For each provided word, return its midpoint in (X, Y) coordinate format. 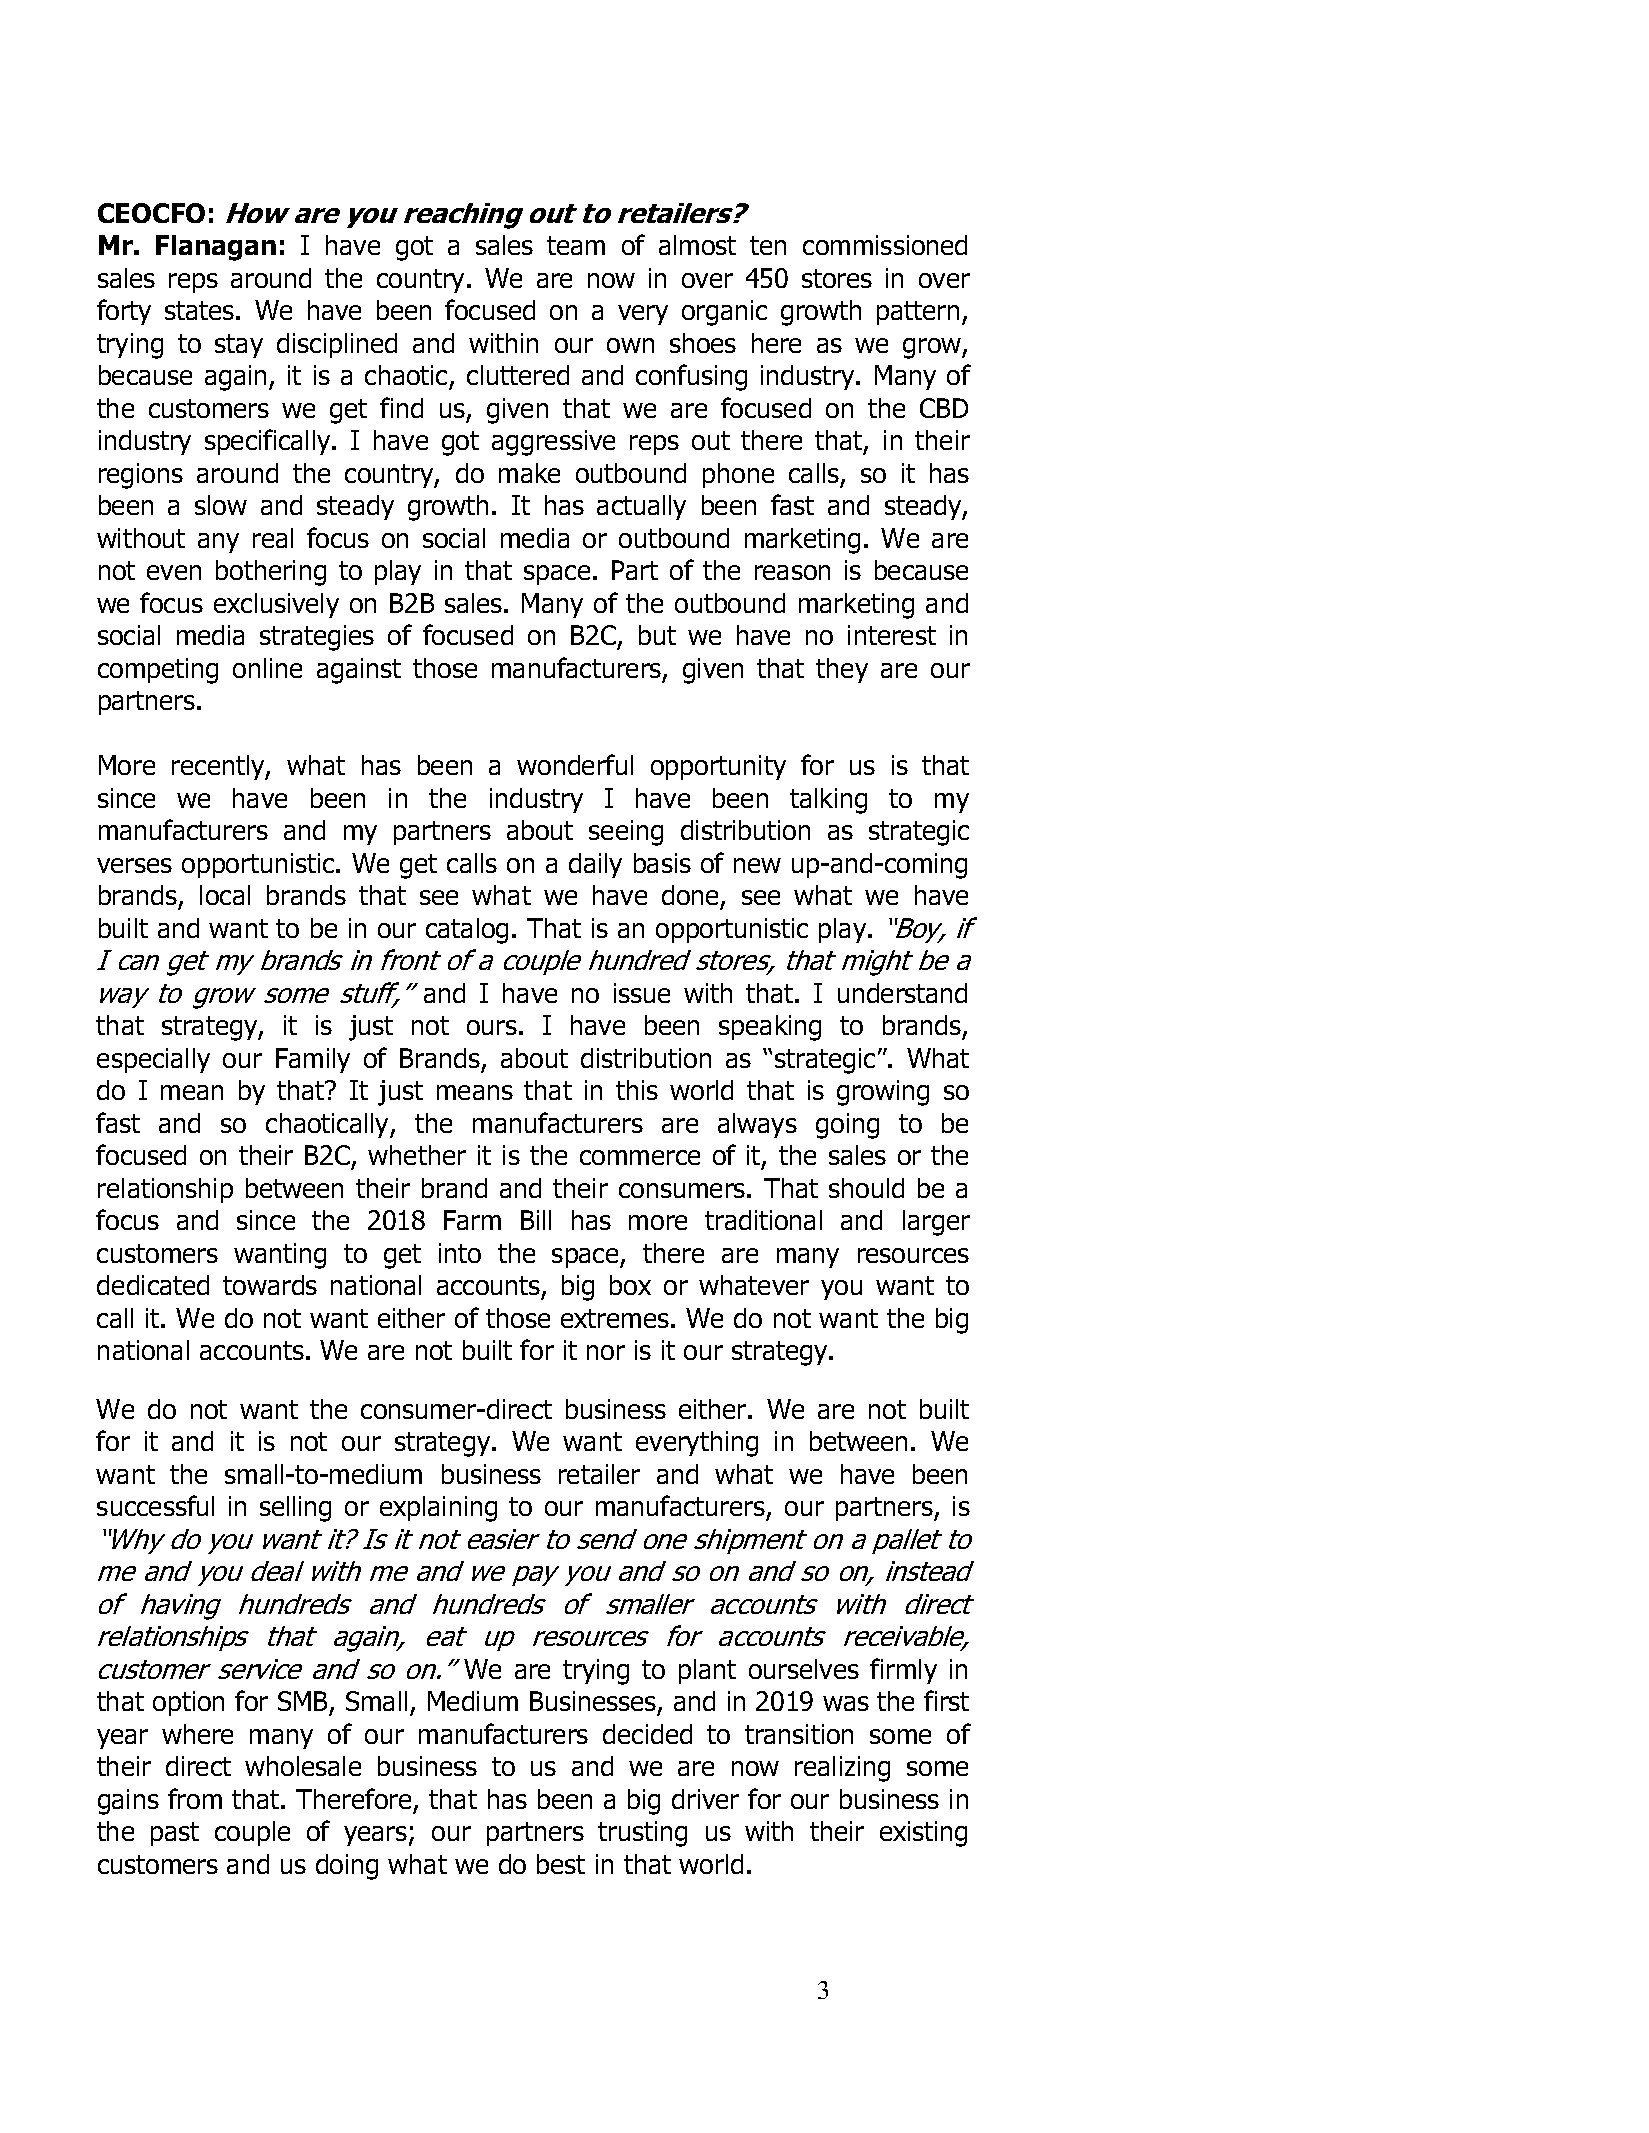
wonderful (575, 764)
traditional (763, 1220)
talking (828, 801)
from (195, 1798)
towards (270, 1285)
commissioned (885, 245)
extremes (615, 1318)
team (576, 245)
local (225, 895)
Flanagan (216, 248)
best (561, 1864)
